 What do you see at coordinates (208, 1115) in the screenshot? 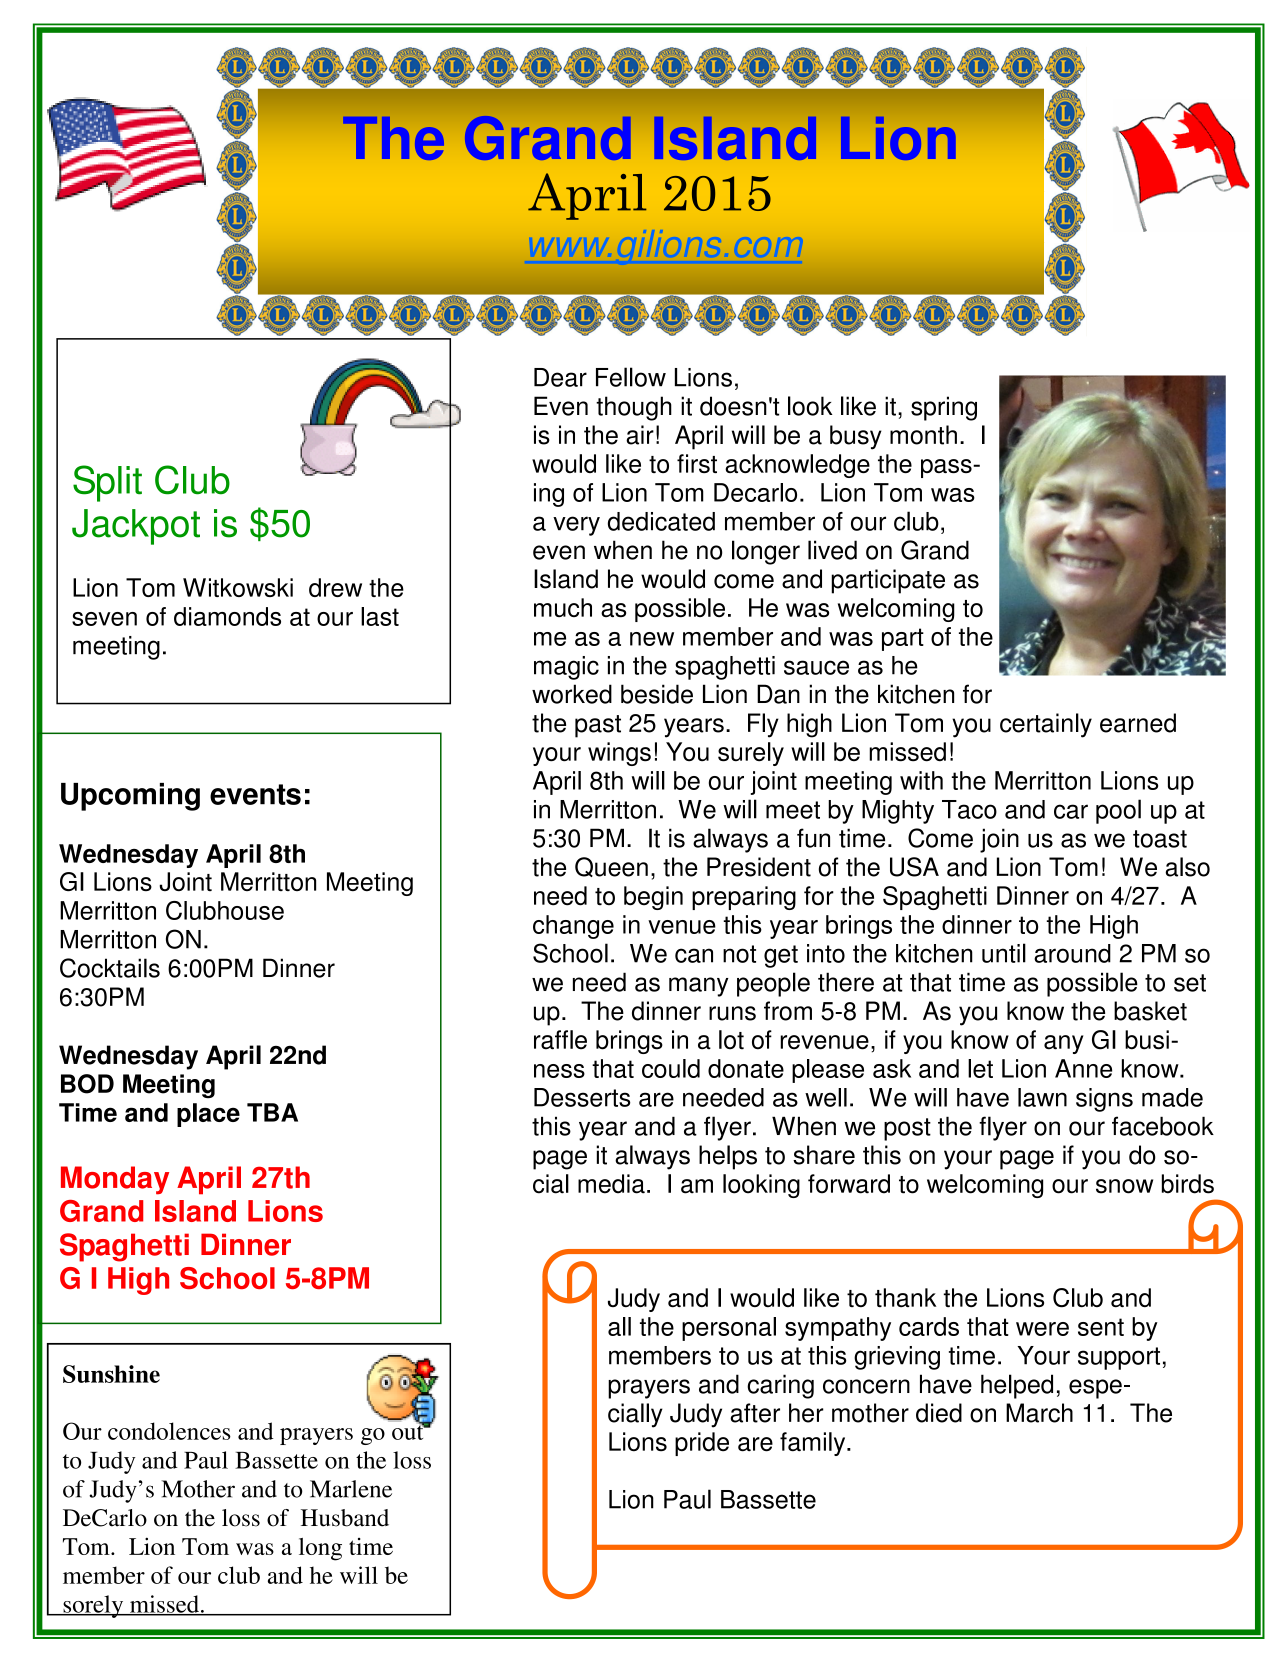
I see `place` at bounding box center [208, 1115].
